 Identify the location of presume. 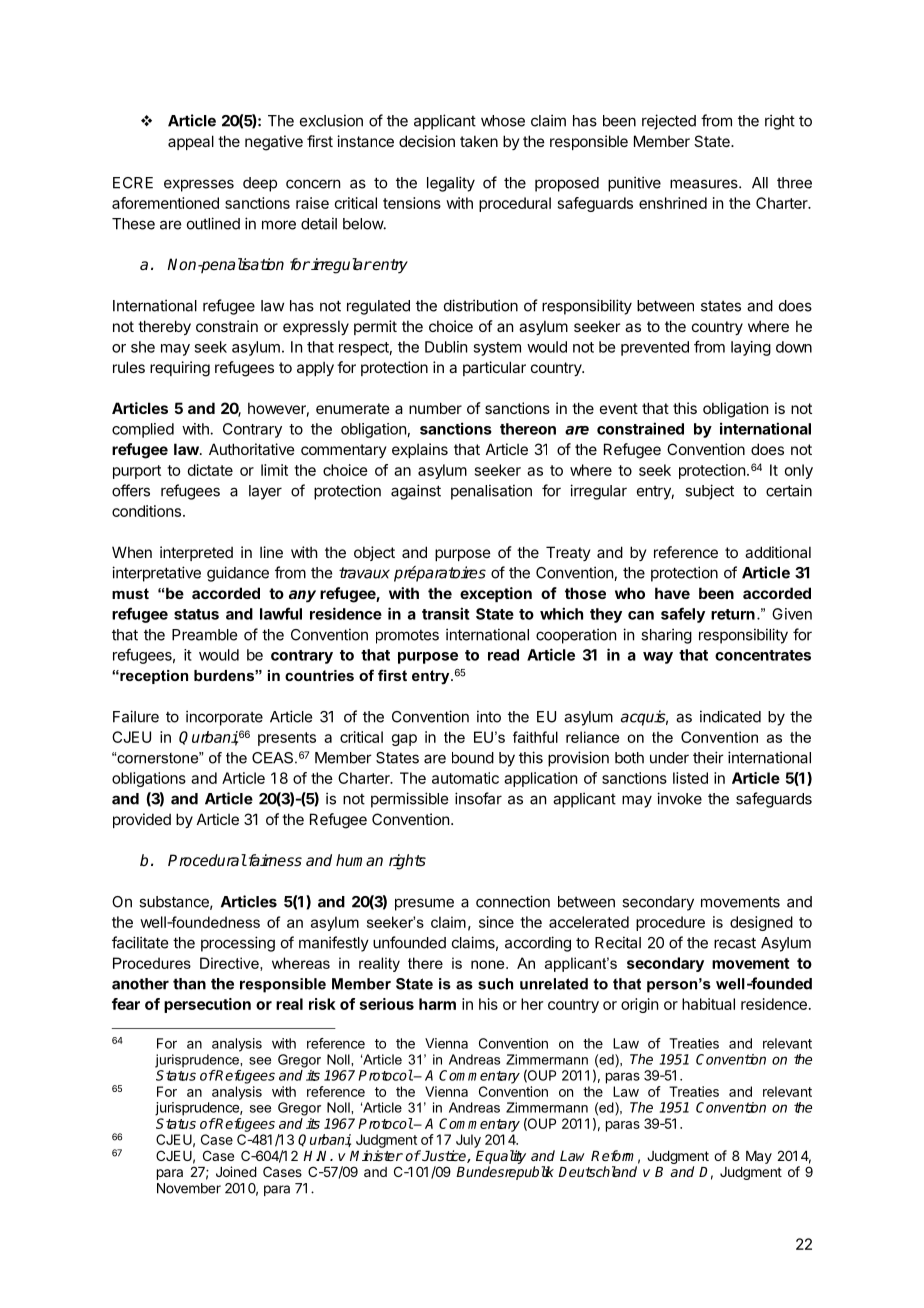
(424, 904).
